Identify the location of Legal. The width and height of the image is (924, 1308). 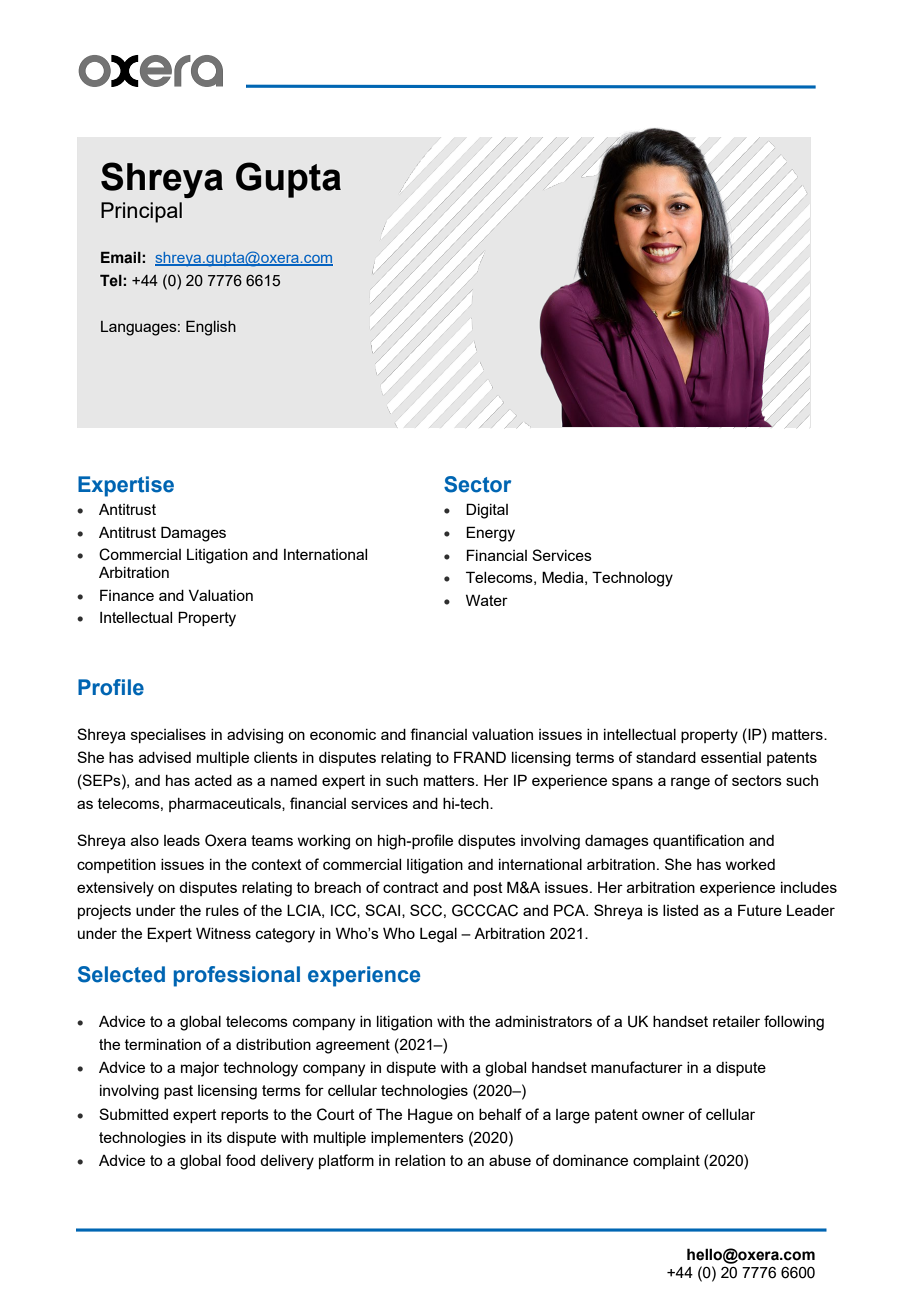
(438, 935).
